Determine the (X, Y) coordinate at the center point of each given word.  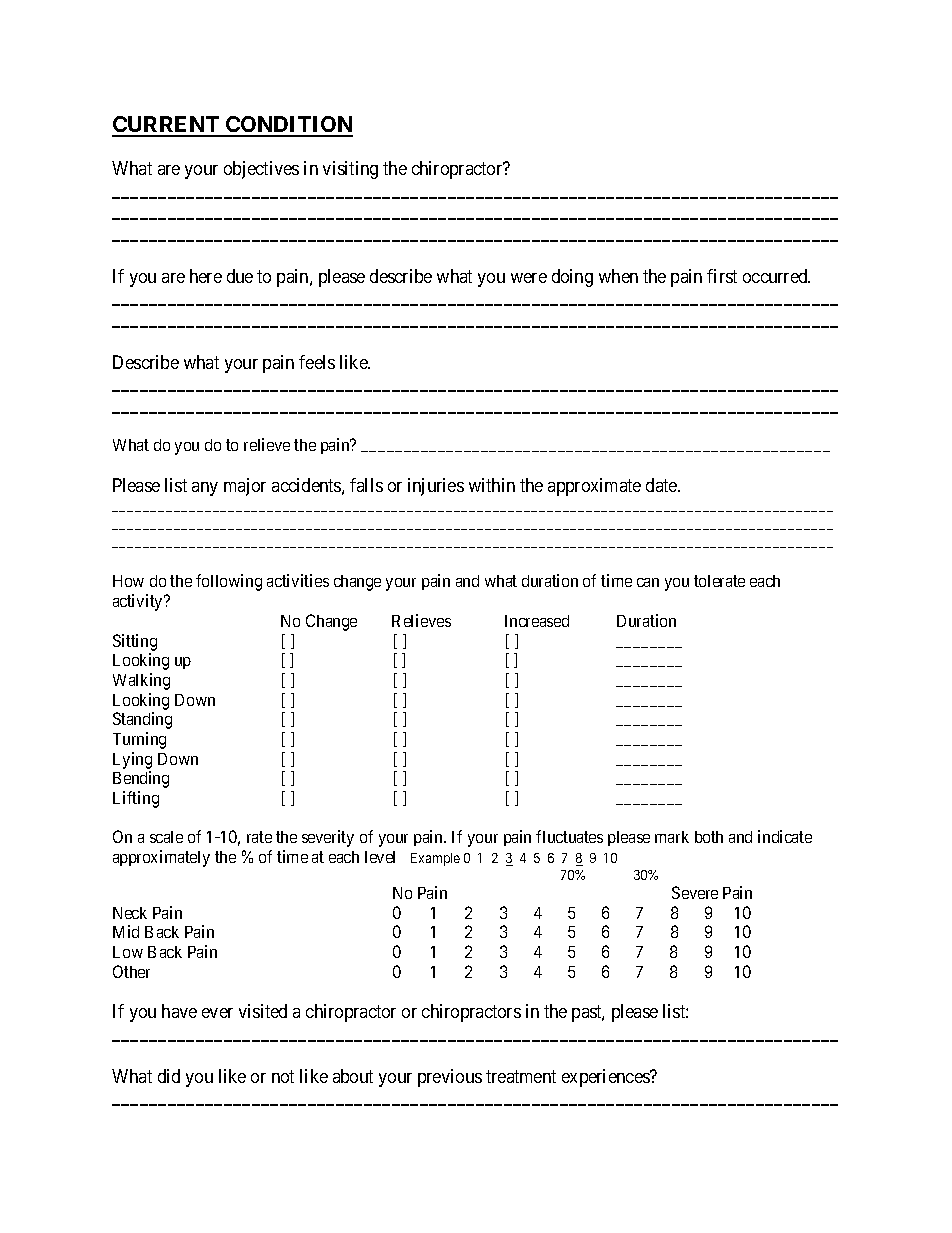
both (709, 837)
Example (435, 859)
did (169, 1076)
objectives (261, 170)
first (722, 276)
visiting (350, 170)
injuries (436, 487)
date (662, 485)
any (205, 489)
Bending (141, 779)
